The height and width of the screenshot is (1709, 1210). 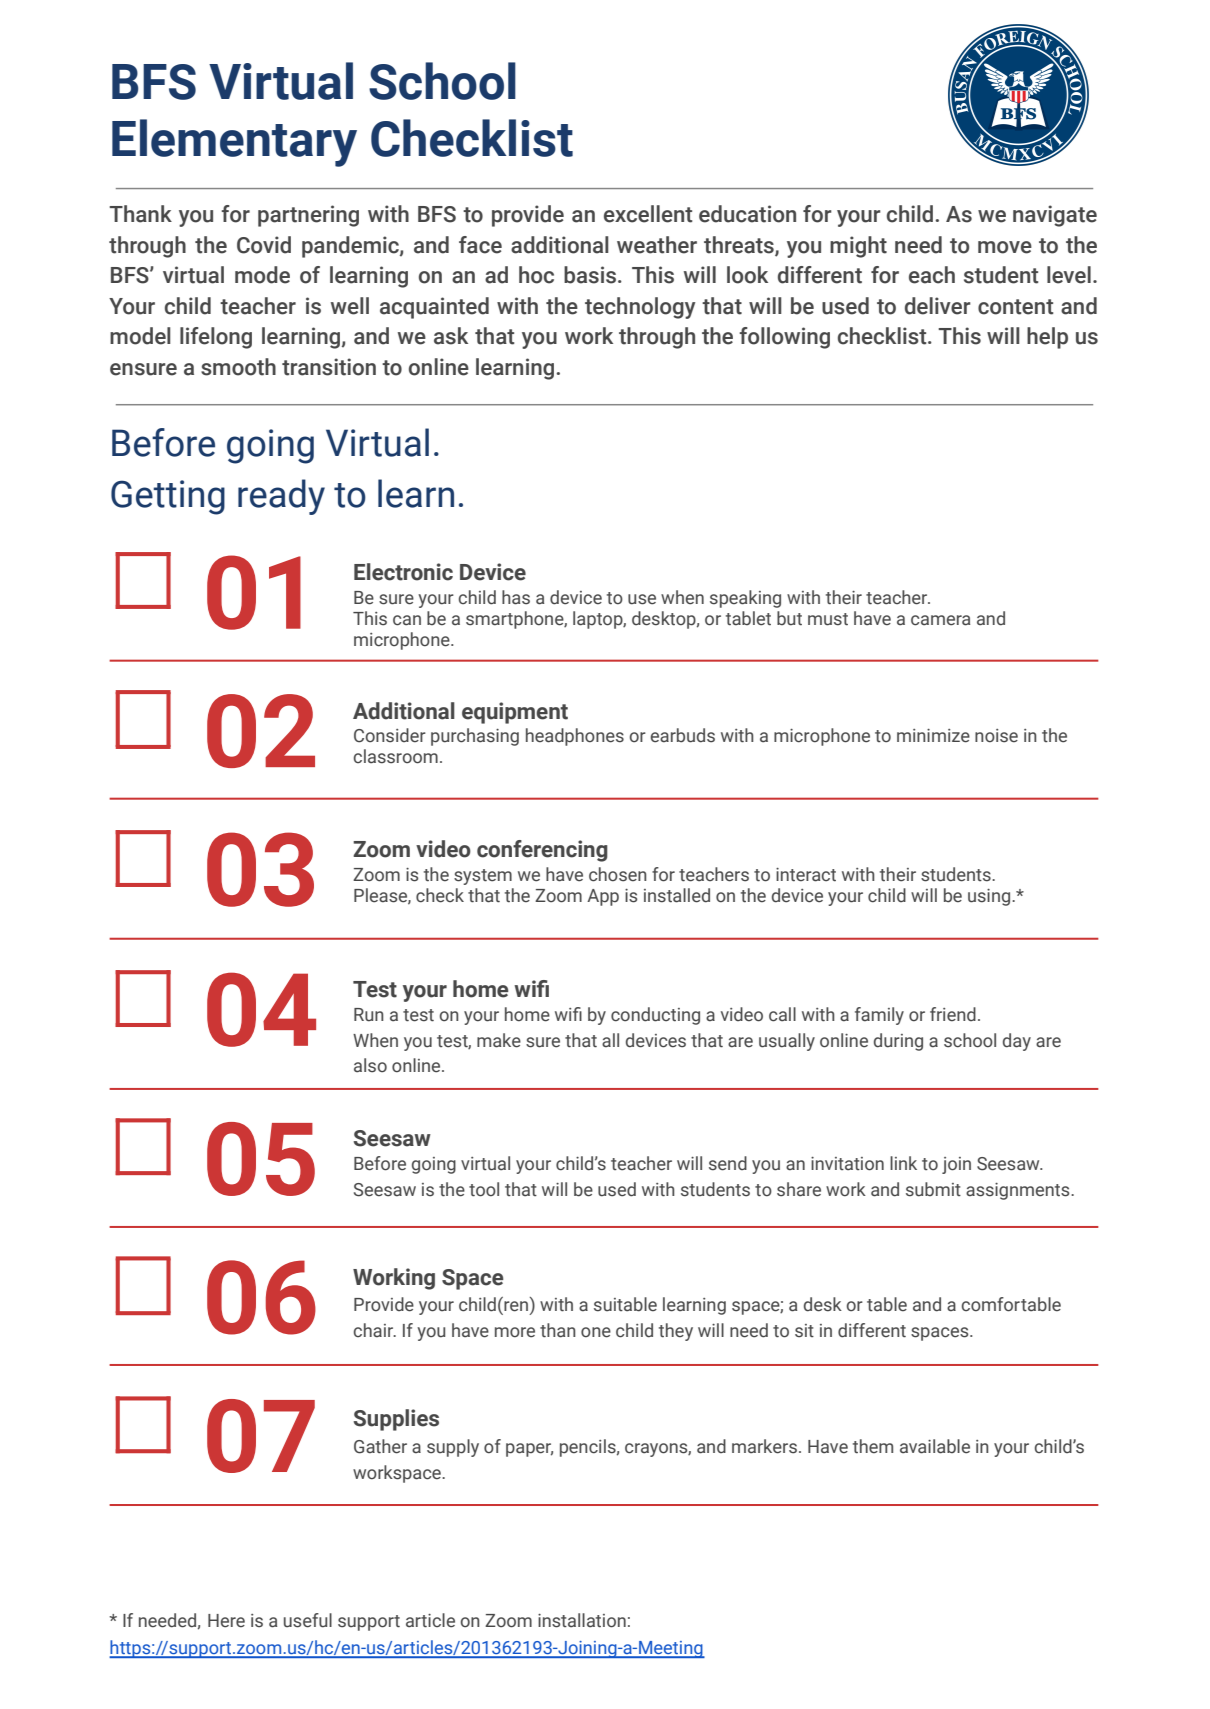 I want to click on excellent, so click(x=648, y=214).
